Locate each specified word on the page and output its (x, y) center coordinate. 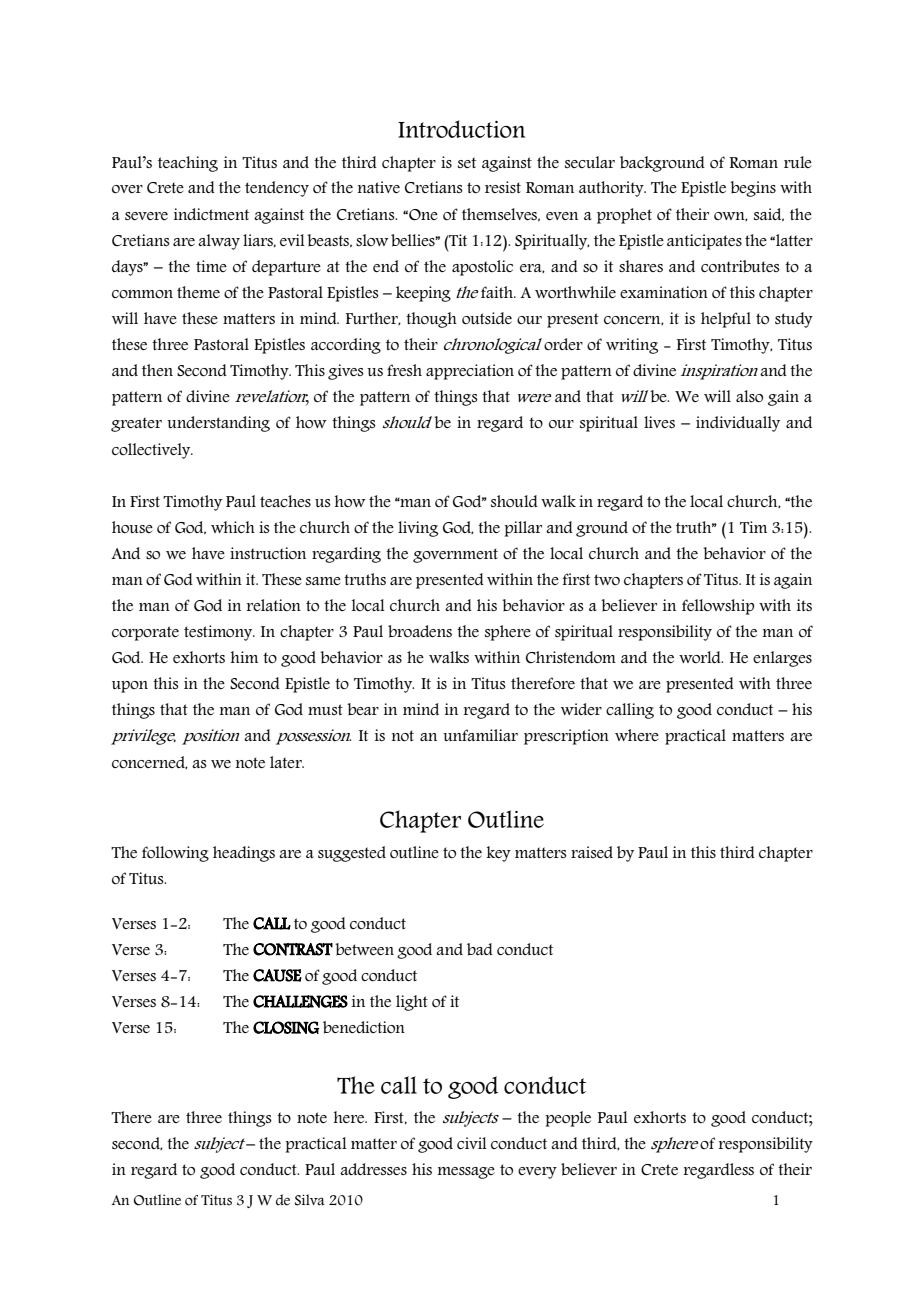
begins (753, 189)
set (467, 162)
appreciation (470, 372)
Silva (310, 1200)
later (287, 762)
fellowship (718, 607)
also (749, 396)
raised (592, 852)
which (233, 527)
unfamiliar (480, 735)
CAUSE (277, 975)
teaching (188, 164)
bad (480, 949)
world (701, 657)
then (157, 370)
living (418, 529)
